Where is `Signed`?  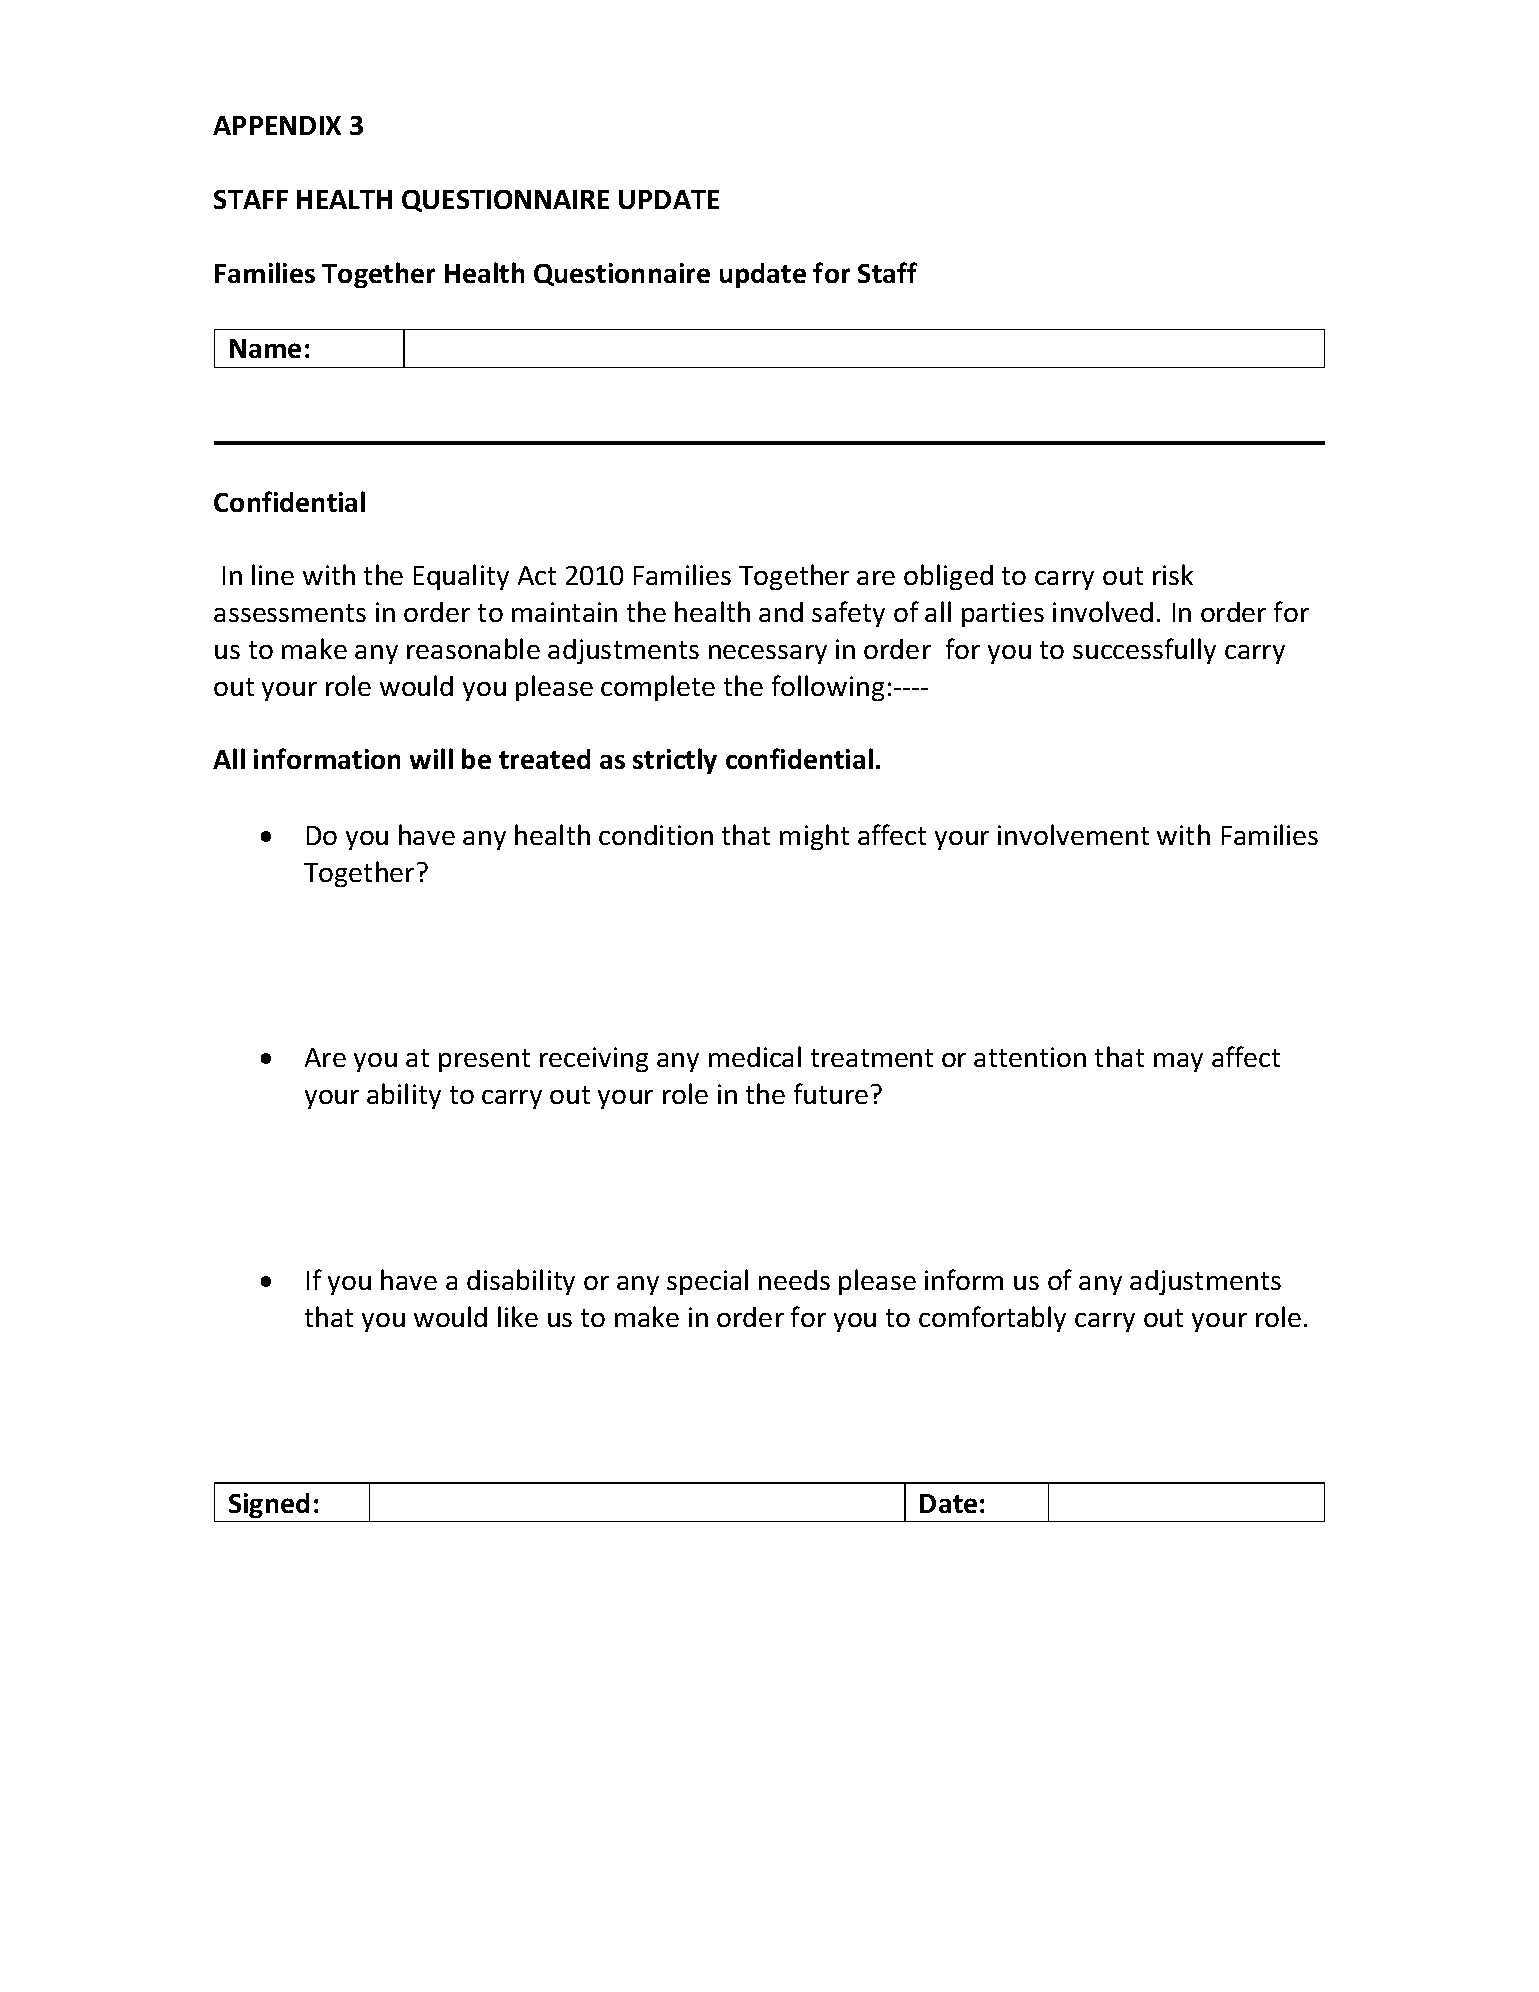 Signed is located at coordinates (269, 1505).
